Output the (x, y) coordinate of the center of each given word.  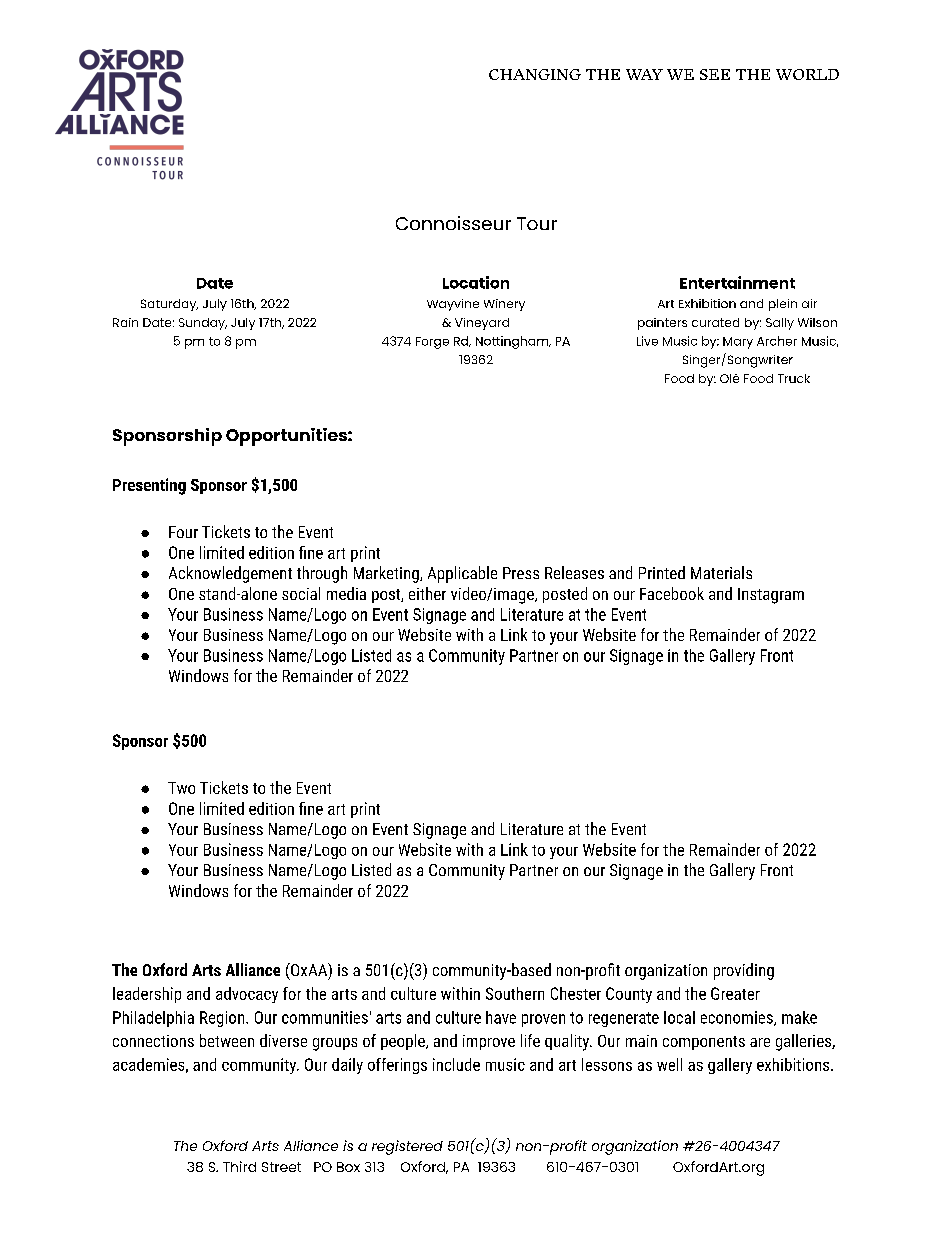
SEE (715, 74)
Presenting (149, 486)
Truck (794, 378)
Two (181, 788)
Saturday (169, 305)
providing (744, 971)
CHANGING (535, 74)
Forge (432, 343)
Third (239, 1166)
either (427, 593)
